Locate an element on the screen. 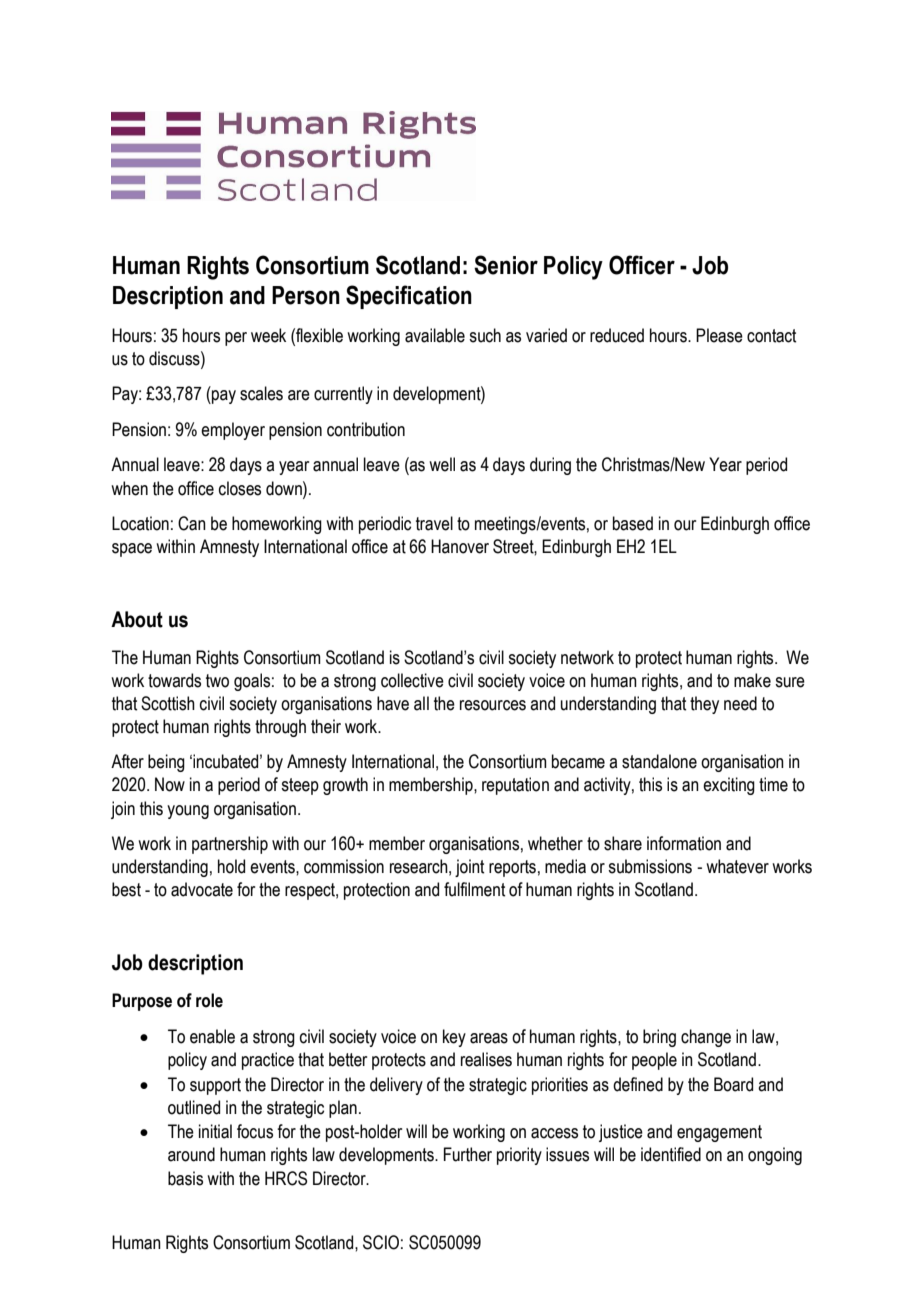 The width and height of the screenshot is (924, 1308). based is located at coordinates (633, 523).
